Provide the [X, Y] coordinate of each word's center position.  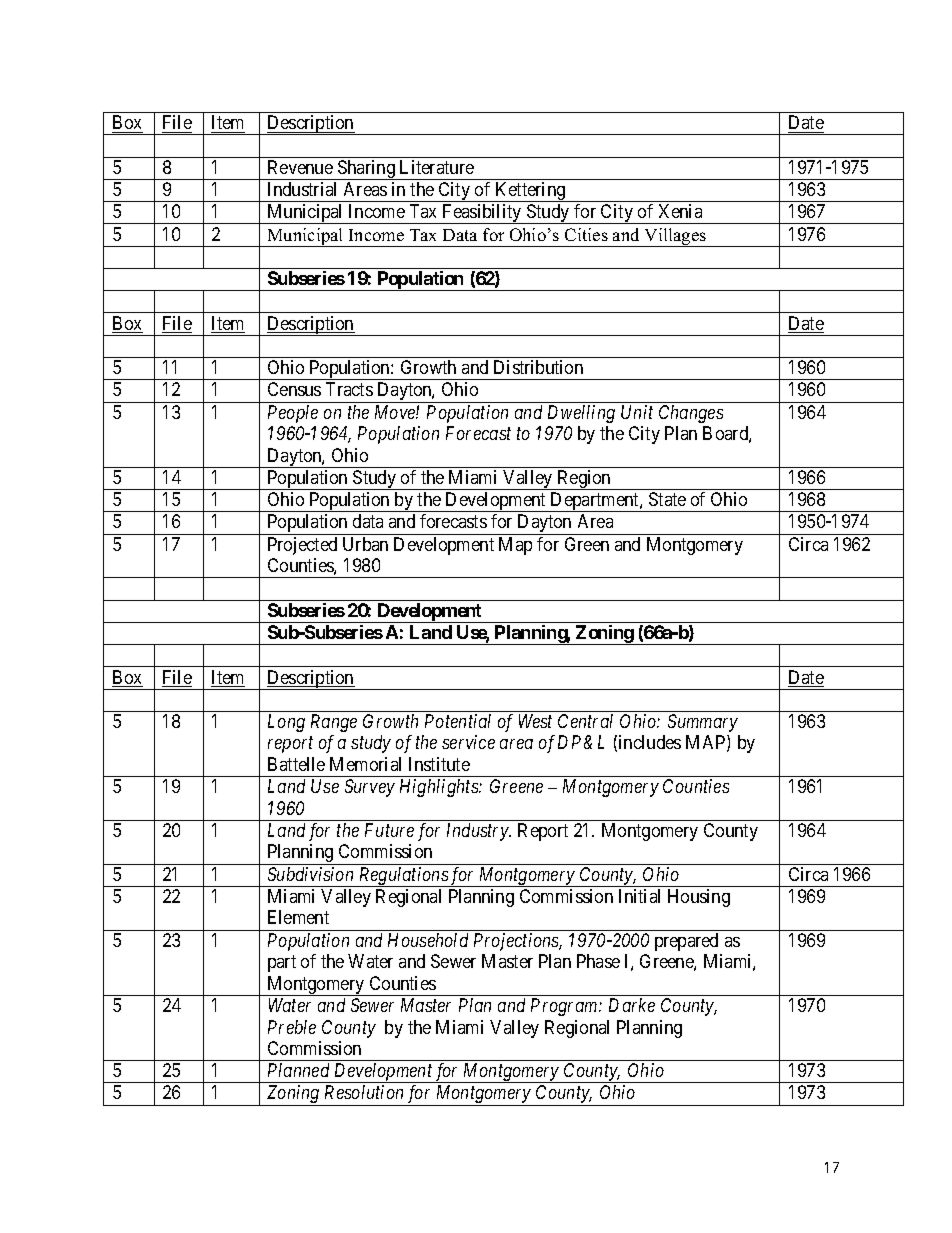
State [667, 499]
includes [650, 742]
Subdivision [310, 874]
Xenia [680, 211]
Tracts [349, 389]
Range [334, 723]
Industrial [302, 189]
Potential [458, 721]
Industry [479, 832]
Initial [639, 896]
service [468, 742]
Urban [365, 544]
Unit [637, 412]
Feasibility [482, 214]
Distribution [538, 367]
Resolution [364, 1092]
